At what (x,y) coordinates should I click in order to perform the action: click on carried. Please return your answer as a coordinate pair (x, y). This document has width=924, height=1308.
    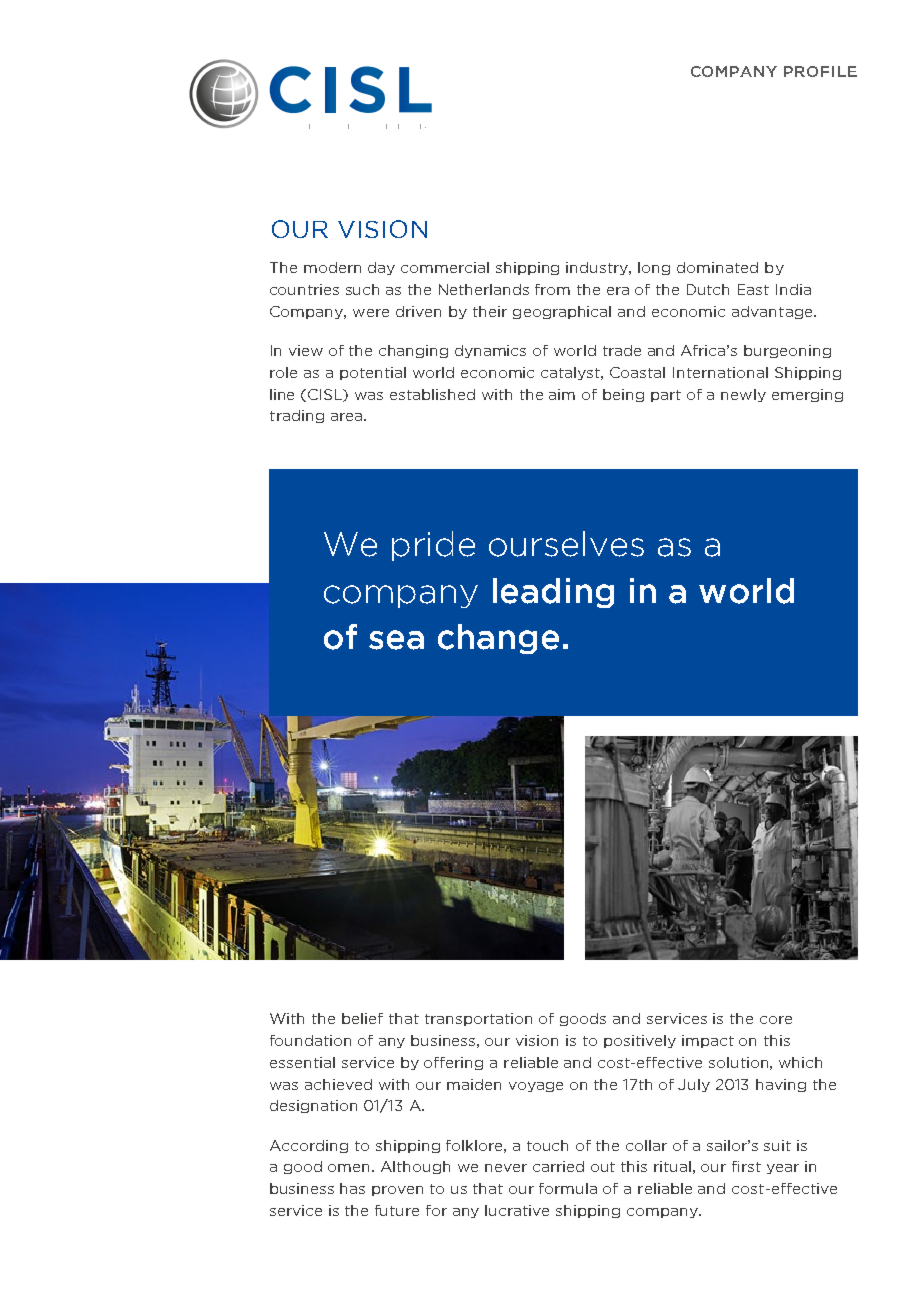
    Looking at the image, I should click on (558, 1166).
